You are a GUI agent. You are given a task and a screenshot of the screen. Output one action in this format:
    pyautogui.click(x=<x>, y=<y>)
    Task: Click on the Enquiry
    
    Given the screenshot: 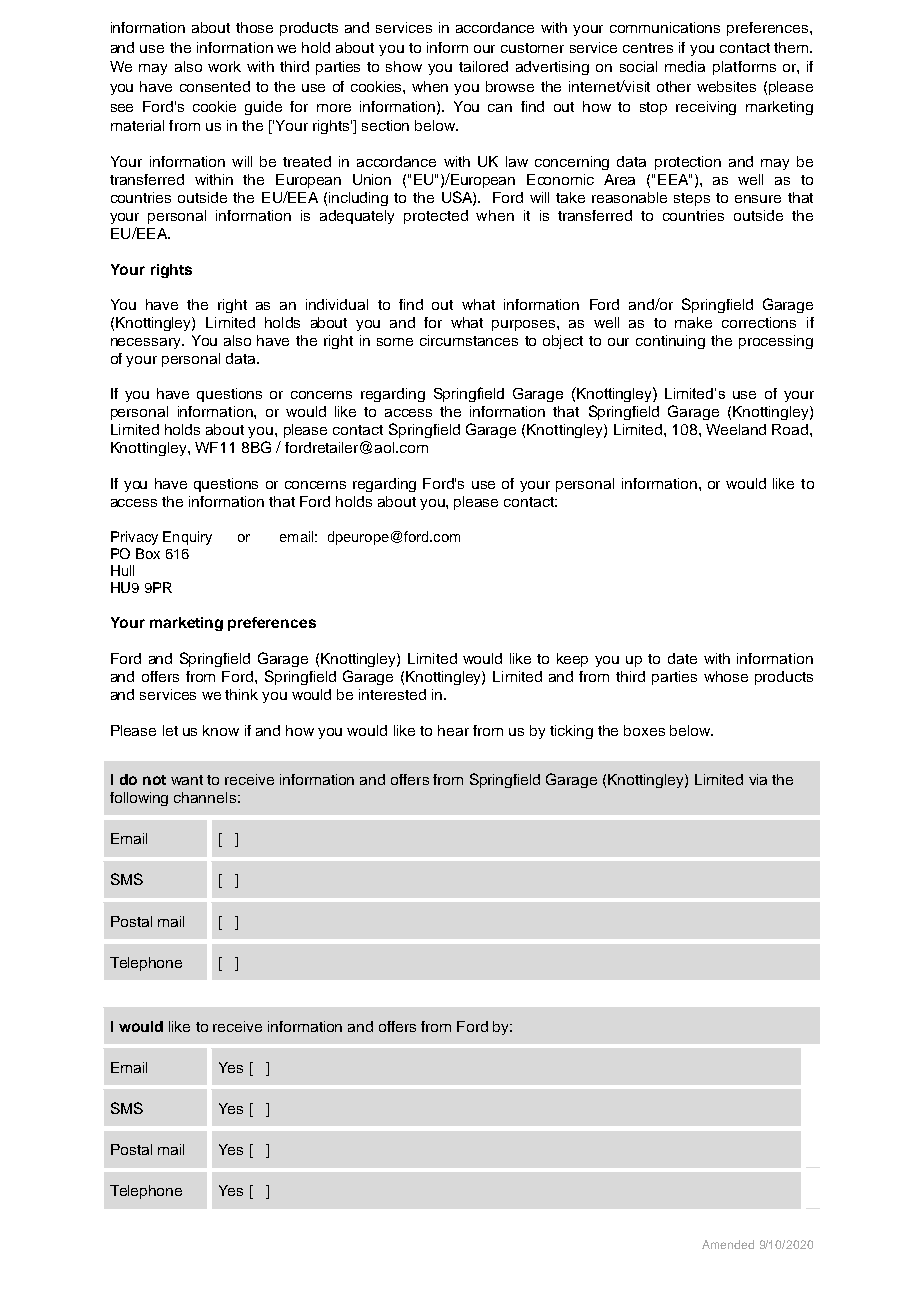 What is the action you would take?
    pyautogui.click(x=187, y=538)
